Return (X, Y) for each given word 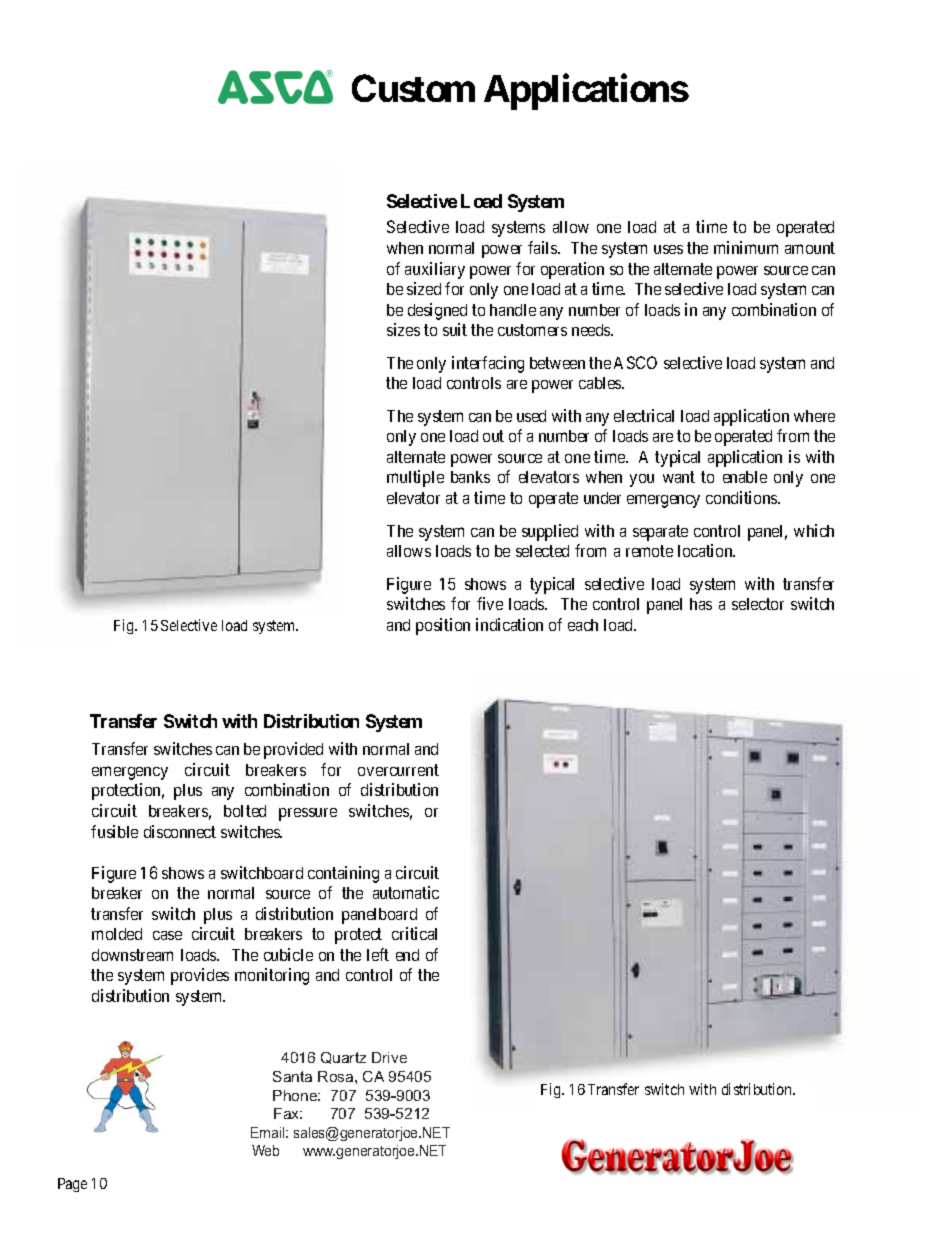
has (701, 604)
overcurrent (398, 770)
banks (470, 477)
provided (293, 750)
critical (414, 933)
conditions (742, 497)
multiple (415, 478)
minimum (746, 247)
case (167, 935)
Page (72, 1185)
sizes (403, 329)
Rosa (337, 1076)
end (407, 955)
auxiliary (435, 270)
